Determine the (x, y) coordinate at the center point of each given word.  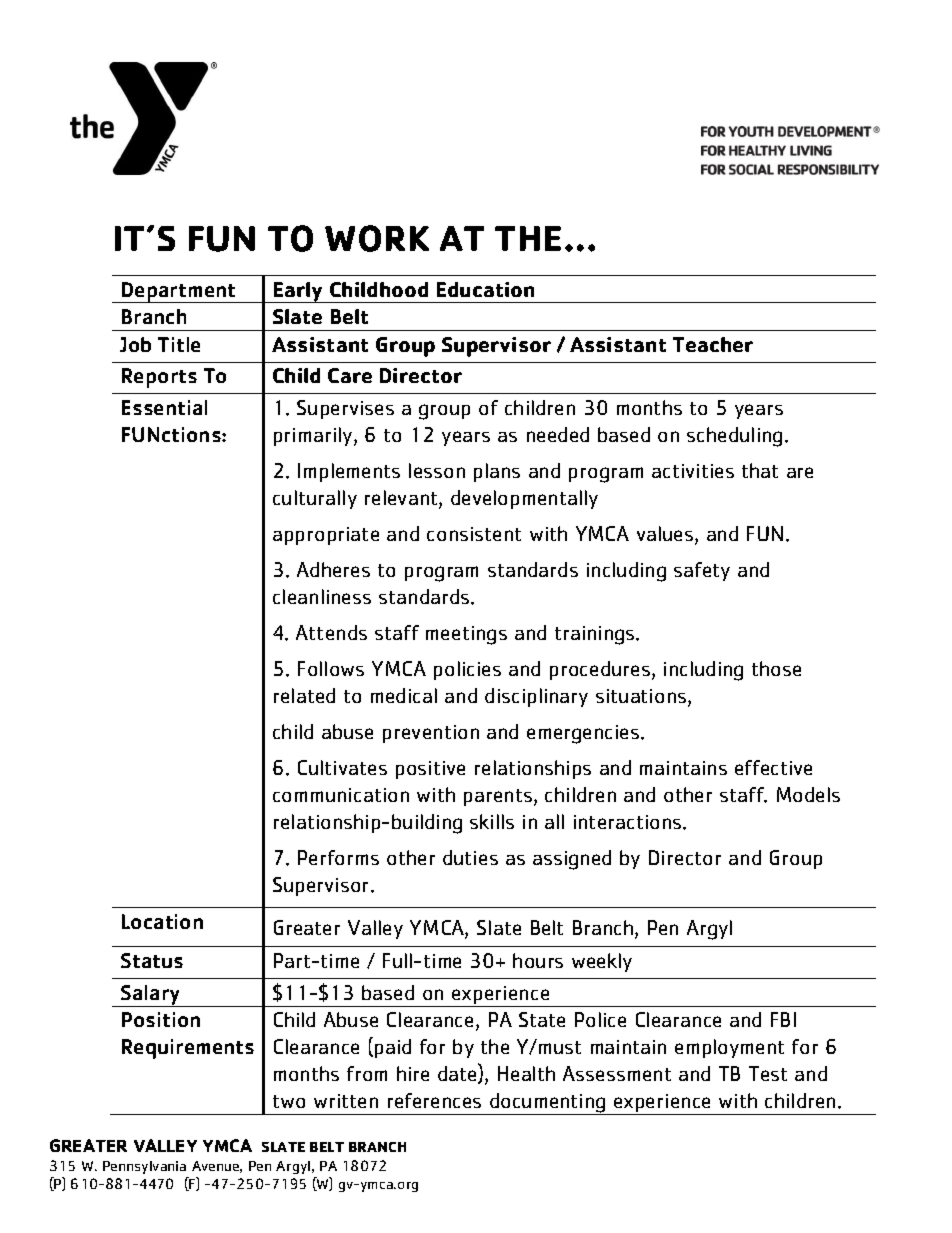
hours (538, 960)
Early (298, 292)
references (434, 1100)
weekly (602, 962)
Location (162, 921)
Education (485, 289)
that (760, 470)
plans (497, 472)
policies (467, 670)
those (776, 668)
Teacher (713, 344)
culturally (315, 499)
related (304, 695)
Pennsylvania (144, 1167)
